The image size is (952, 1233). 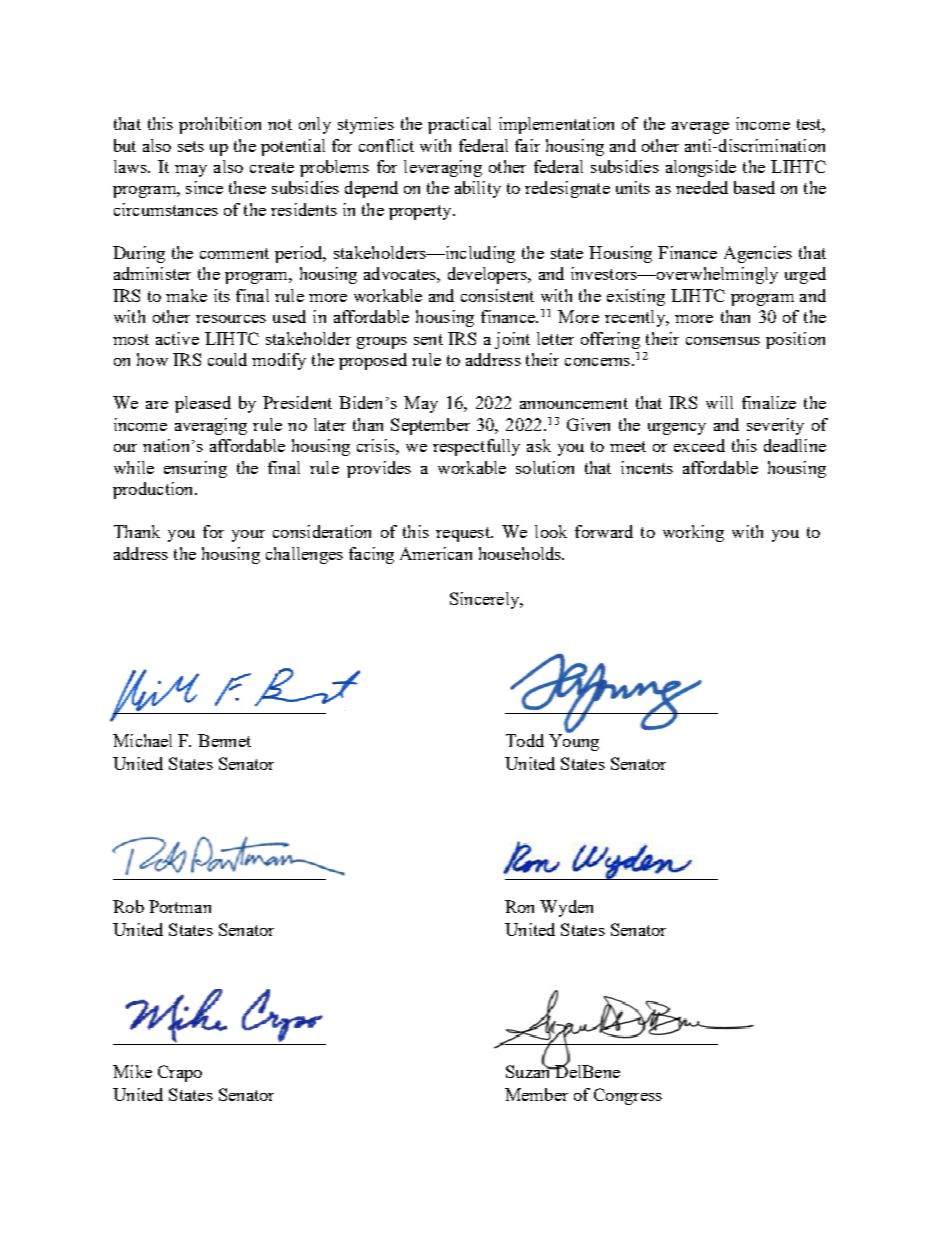 What do you see at coordinates (191, 146) in the screenshot?
I see `sets` at bounding box center [191, 146].
